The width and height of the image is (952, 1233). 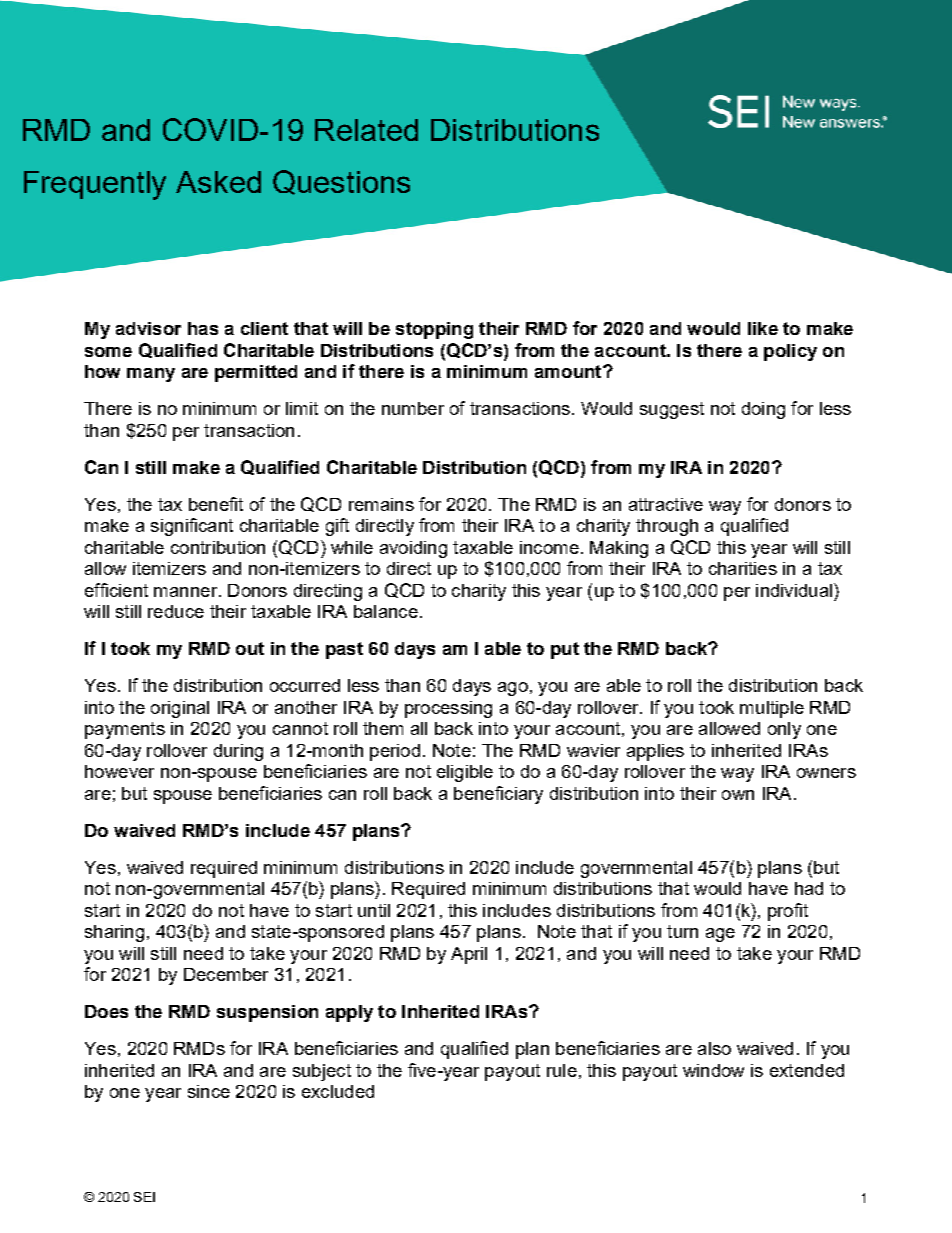 I want to click on like, so click(x=763, y=328).
